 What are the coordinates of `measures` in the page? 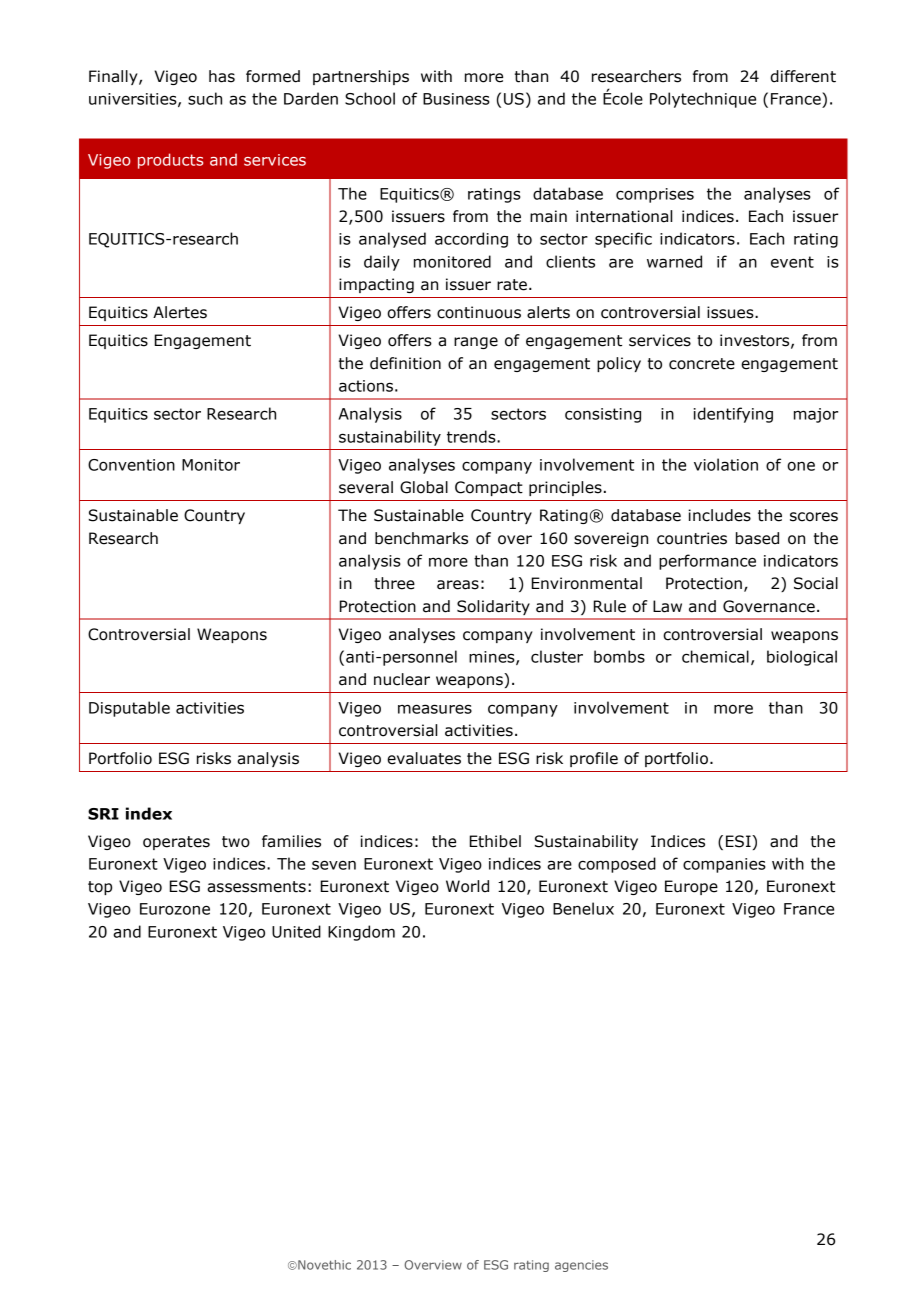 It's located at (435, 709).
